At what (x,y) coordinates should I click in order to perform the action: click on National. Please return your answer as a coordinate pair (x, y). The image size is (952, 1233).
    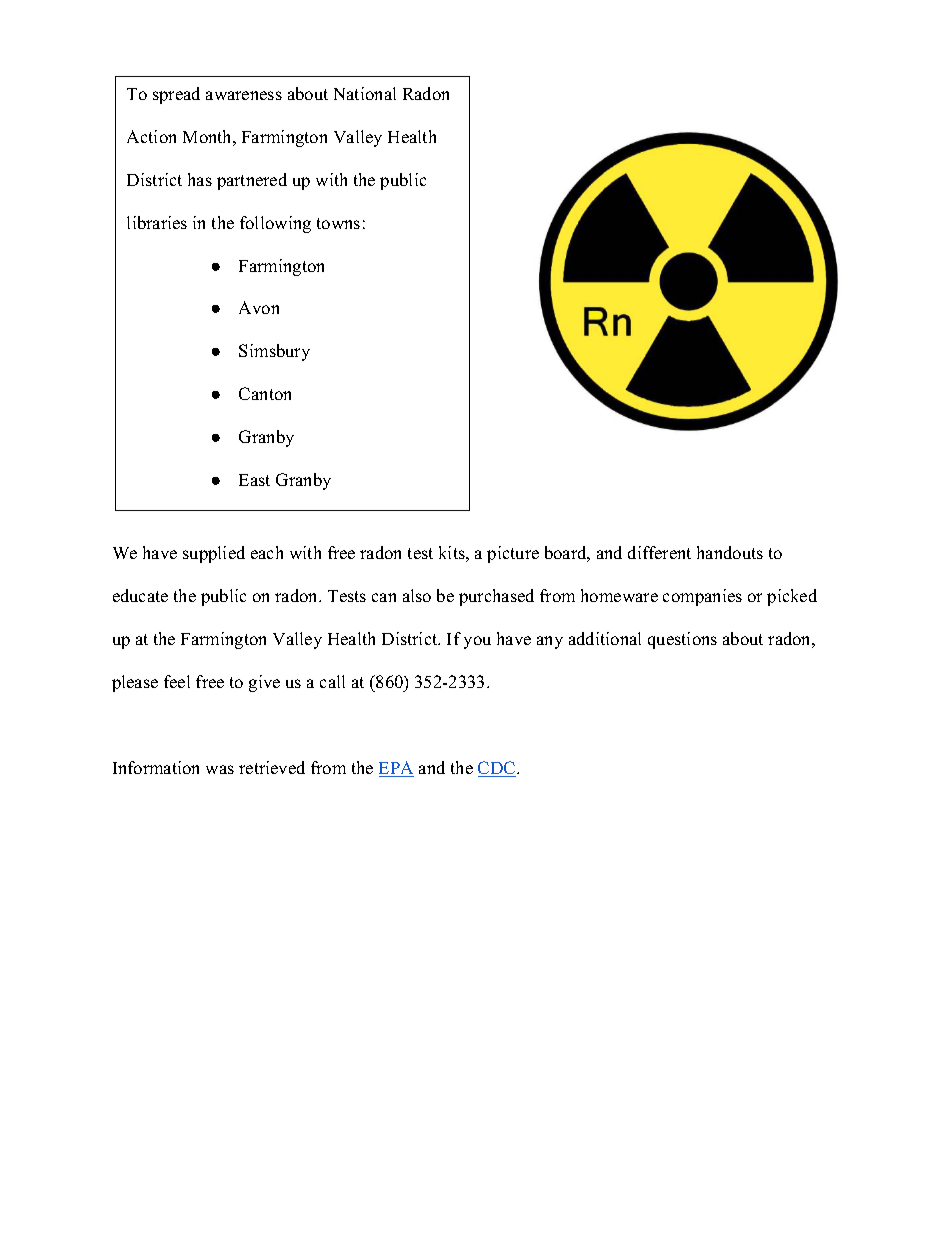
    Looking at the image, I should click on (365, 93).
